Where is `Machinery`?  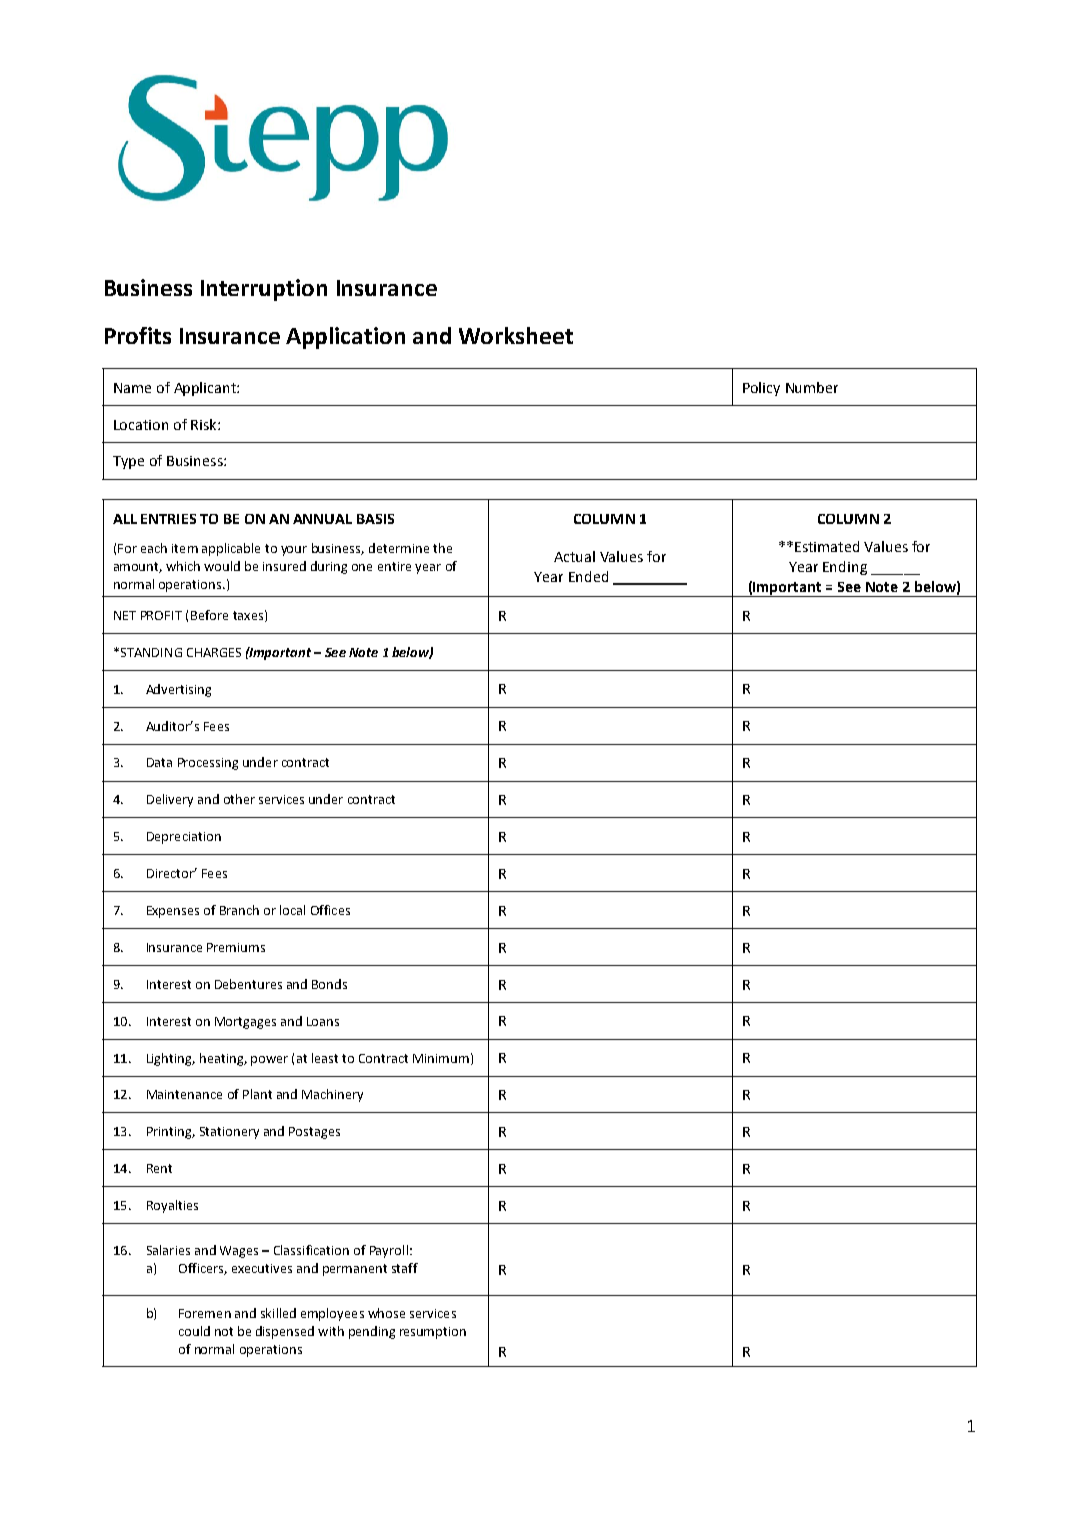 Machinery is located at coordinates (332, 1095).
